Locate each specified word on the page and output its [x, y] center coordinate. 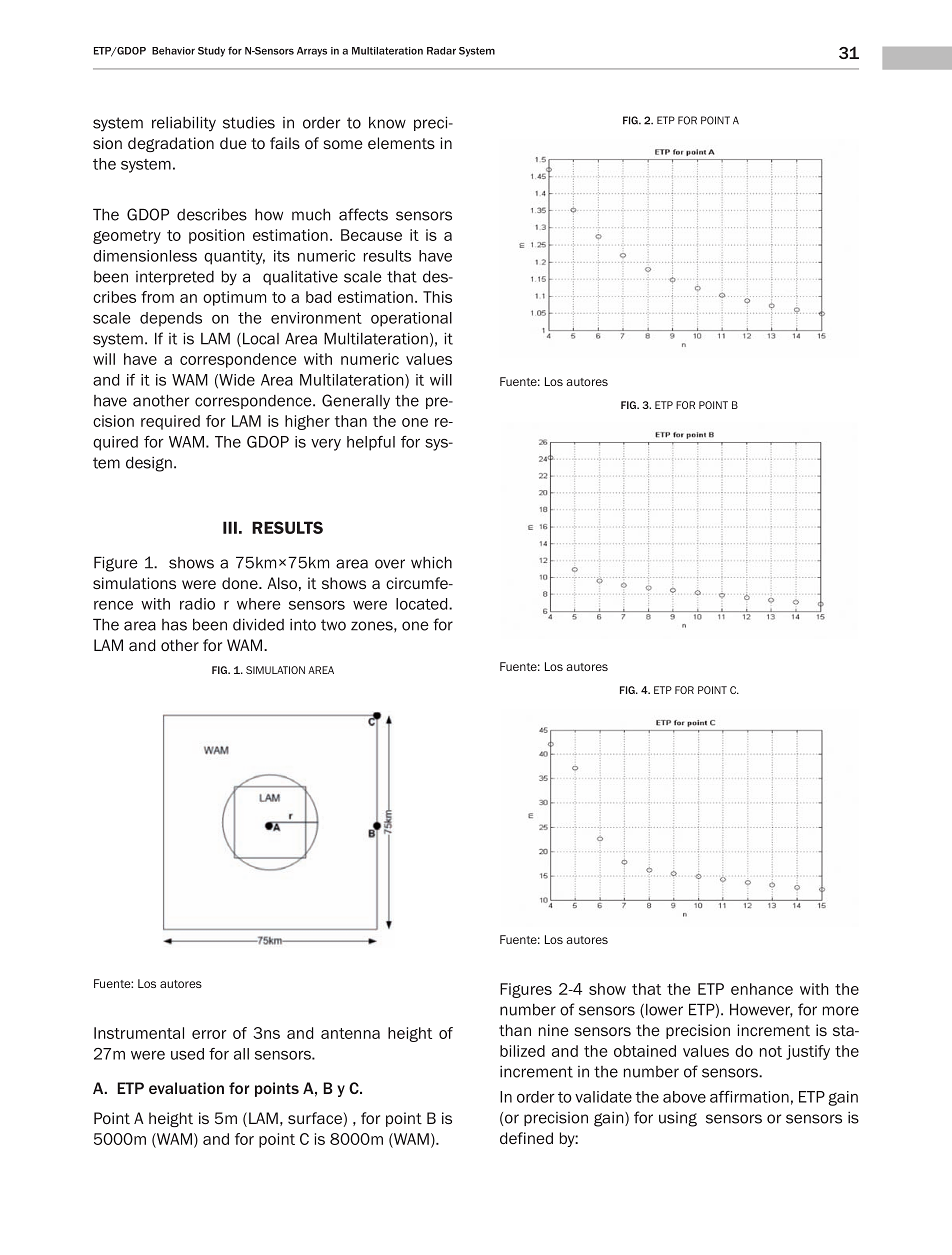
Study [211, 52]
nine [554, 1030]
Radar [441, 51]
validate [603, 1097]
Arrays [312, 52]
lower [664, 1010]
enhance [762, 989]
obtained [645, 1051]
